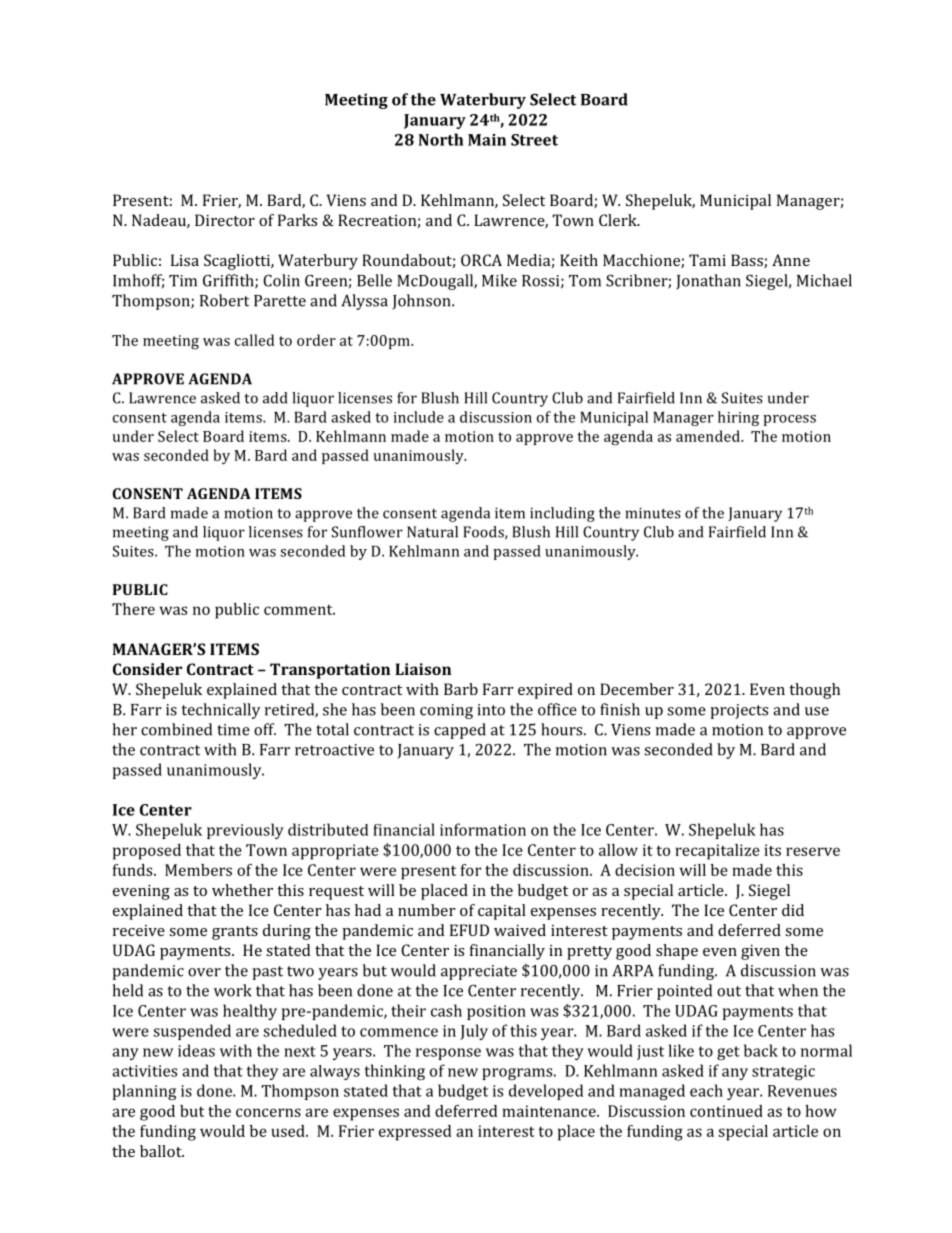 The height and width of the page is (1233, 952). I want to click on concerns, so click(268, 1112).
